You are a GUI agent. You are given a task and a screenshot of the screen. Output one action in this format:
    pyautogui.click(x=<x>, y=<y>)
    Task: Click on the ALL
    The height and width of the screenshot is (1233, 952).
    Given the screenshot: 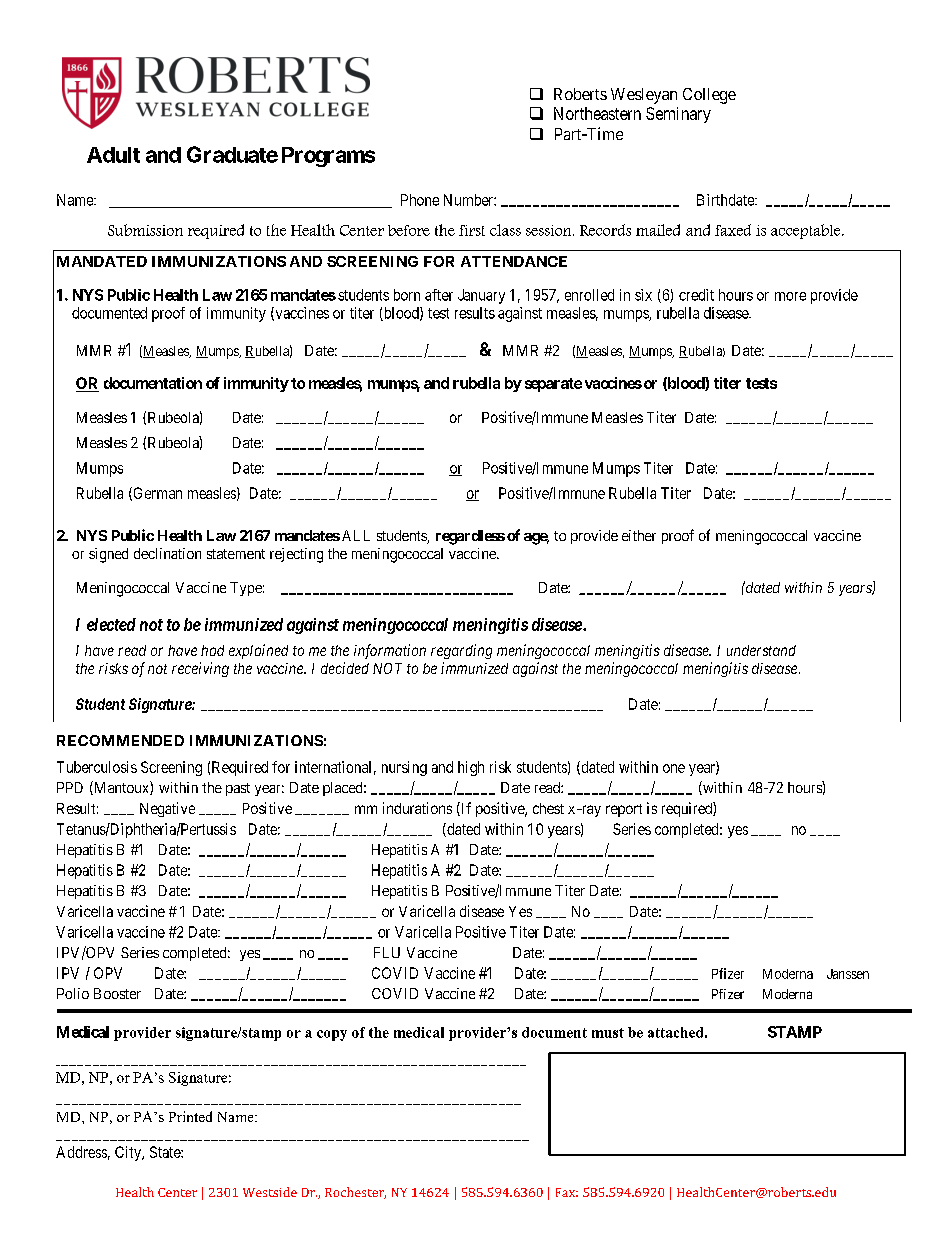 What is the action you would take?
    pyautogui.click(x=356, y=535)
